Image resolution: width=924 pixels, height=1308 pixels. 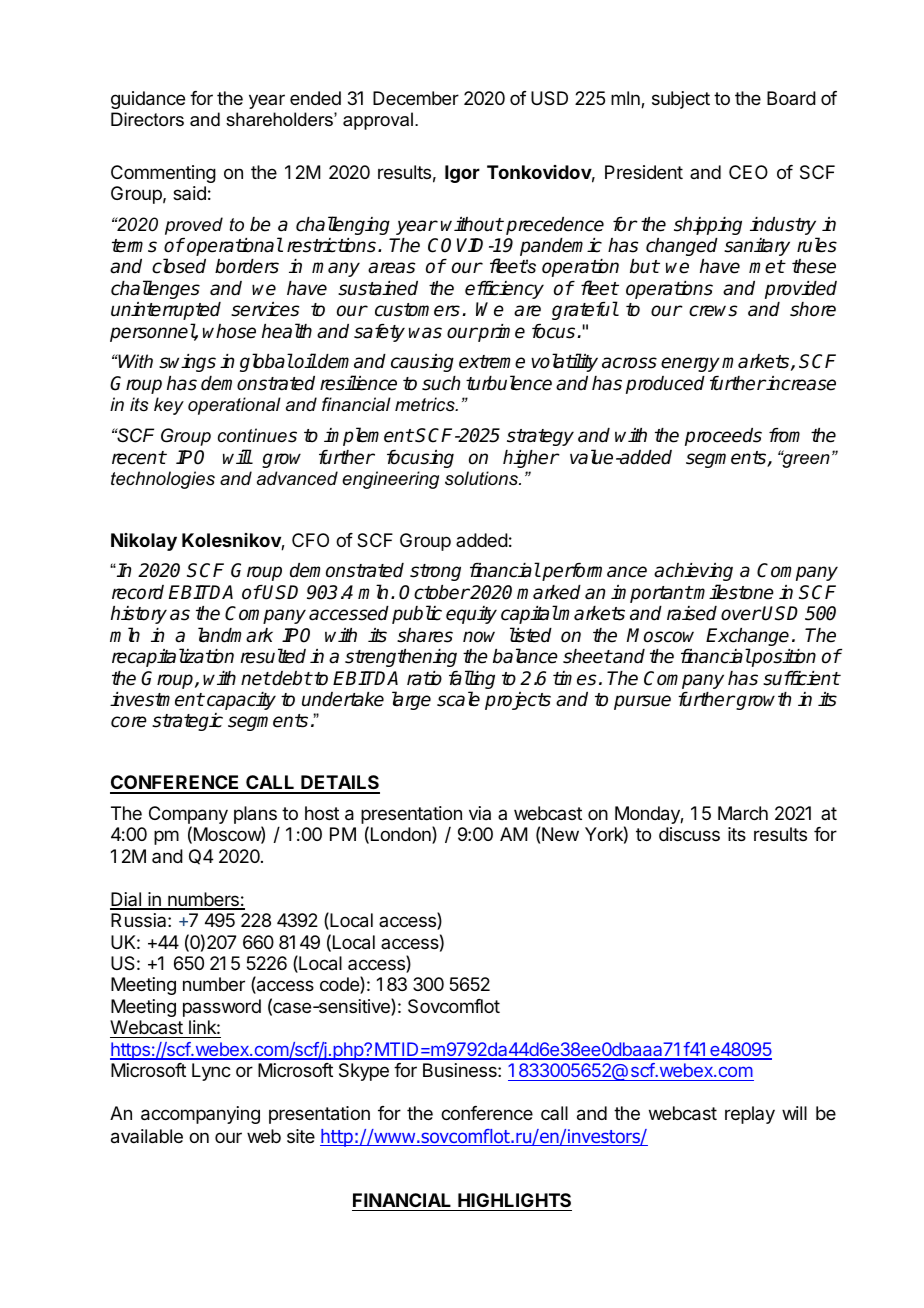 What do you see at coordinates (748, 172) in the screenshot?
I see `CEO` at bounding box center [748, 172].
